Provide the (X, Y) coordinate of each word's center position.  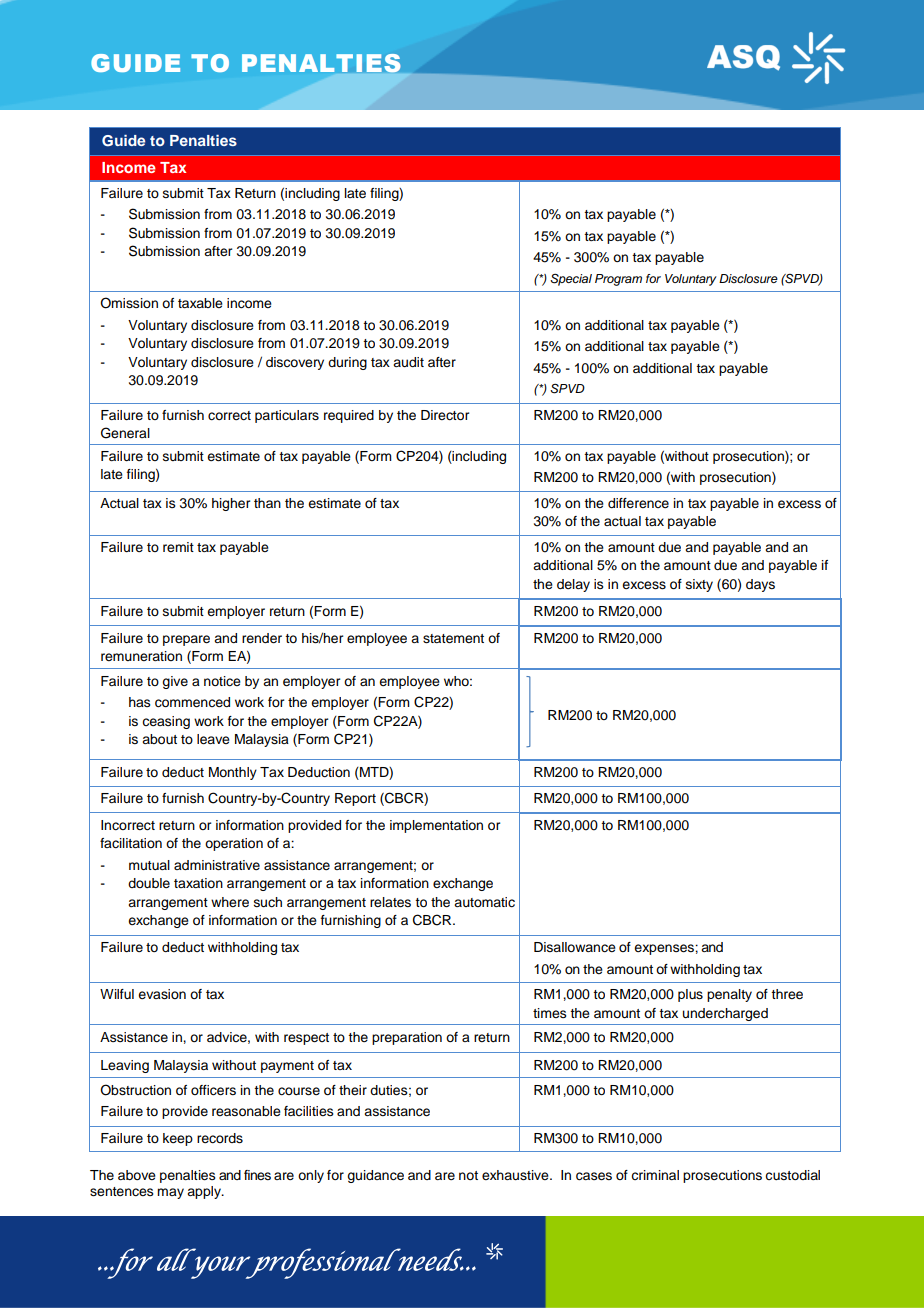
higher (231, 504)
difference (638, 503)
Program (618, 280)
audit (408, 362)
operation (234, 844)
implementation (436, 826)
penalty (729, 995)
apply (205, 1192)
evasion (162, 994)
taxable (200, 303)
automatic (484, 902)
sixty (699, 585)
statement (453, 639)
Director (445, 415)
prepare (186, 640)
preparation (407, 1038)
